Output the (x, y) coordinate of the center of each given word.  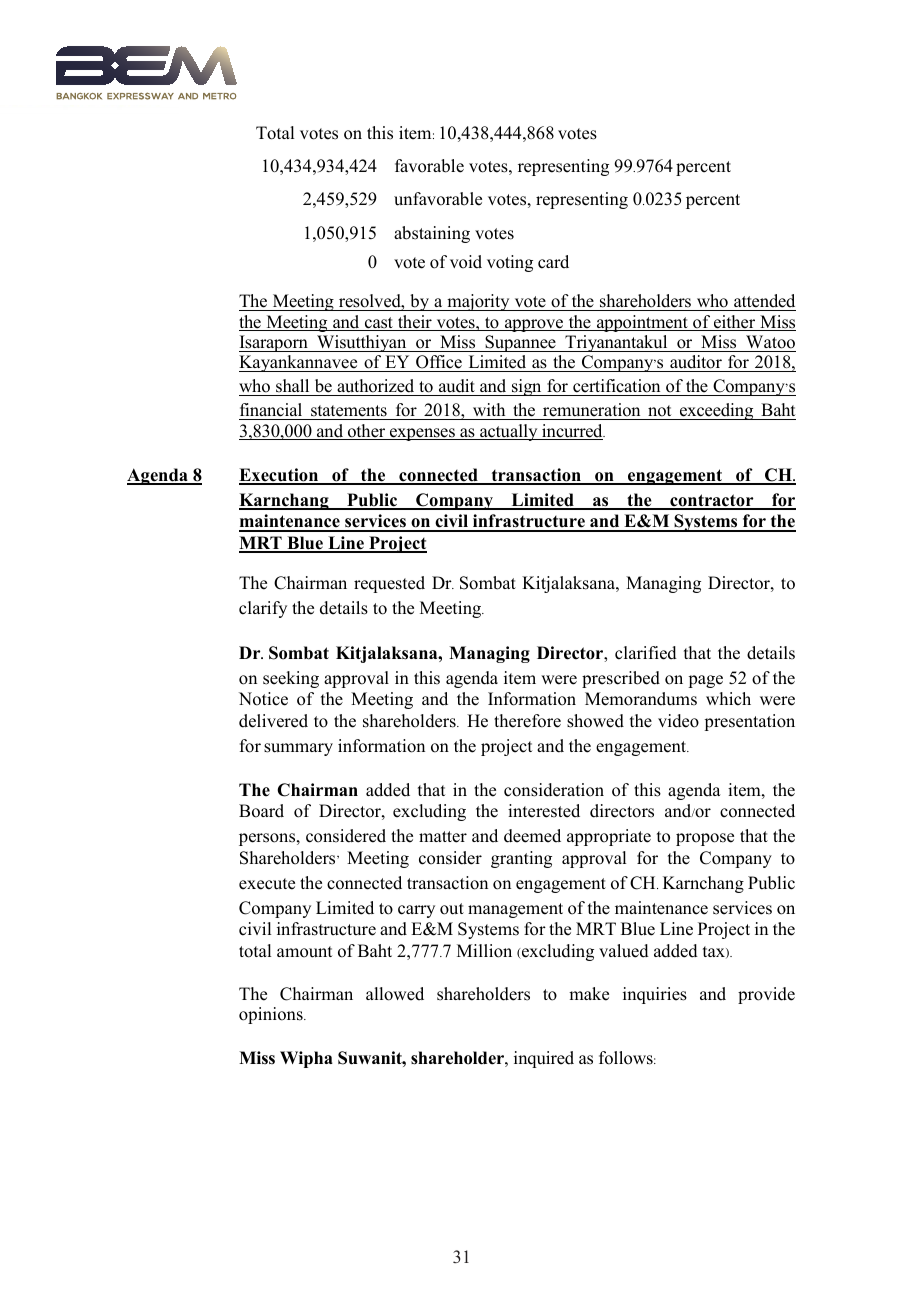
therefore (527, 721)
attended (764, 301)
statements (349, 411)
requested (389, 584)
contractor (712, 501)
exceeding (717, 411)
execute (267, 884)
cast (379, 324)
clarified (646, 653)
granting (521, 859)
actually (509, 432)
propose (705, 839)
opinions (272, 1015)
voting (510, 263)
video (678, 721)
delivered (273, 721)
